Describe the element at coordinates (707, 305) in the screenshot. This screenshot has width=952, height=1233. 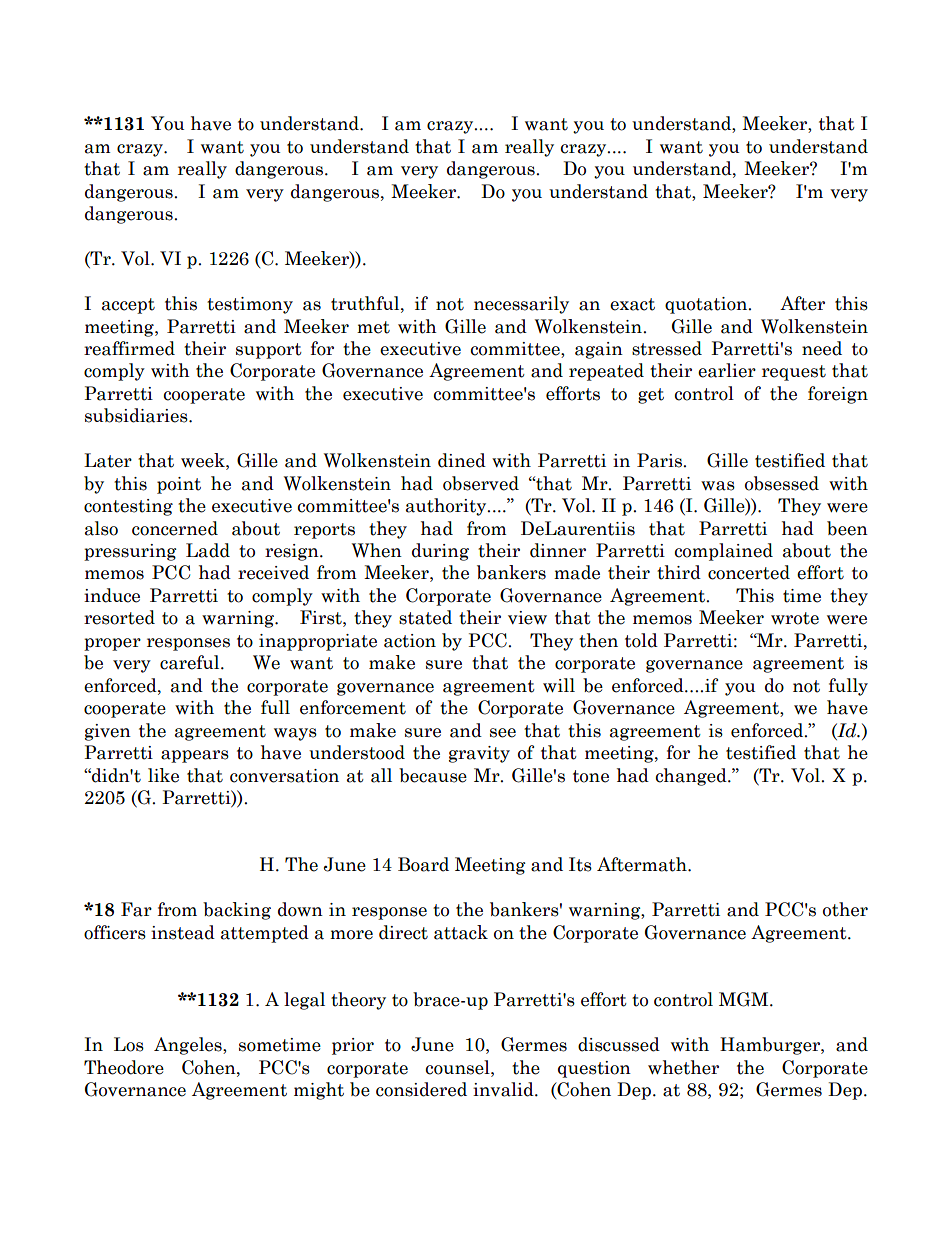
I see `quotation` at that location.
